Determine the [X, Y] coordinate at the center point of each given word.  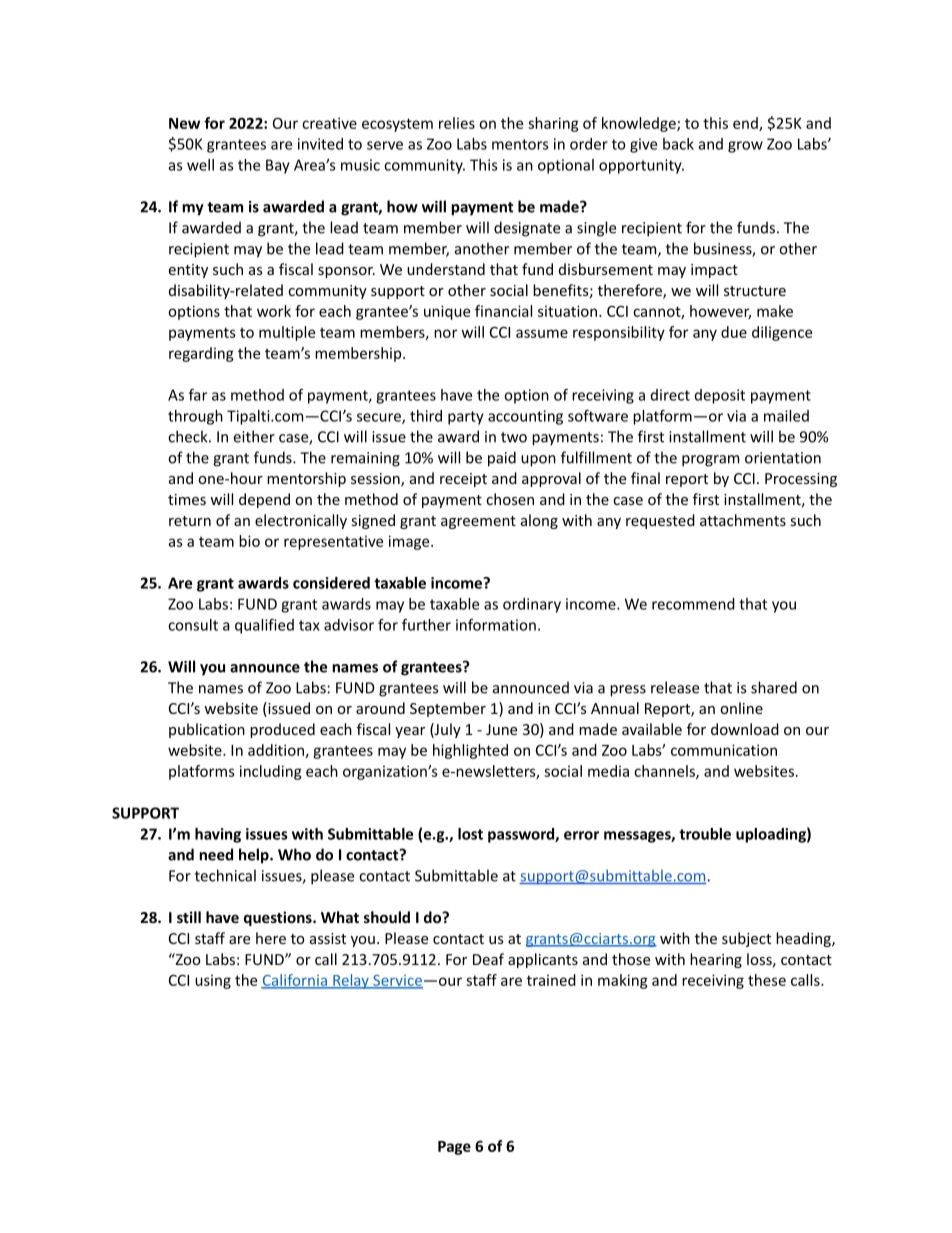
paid [502, 459]
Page [454, 1148]
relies [457, 123]
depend [264, 500]
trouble [705, 834]
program [710, 461]
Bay [278, 166]
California [295, 981]
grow [745, 147]
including [271, 772]
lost [470, 834]
